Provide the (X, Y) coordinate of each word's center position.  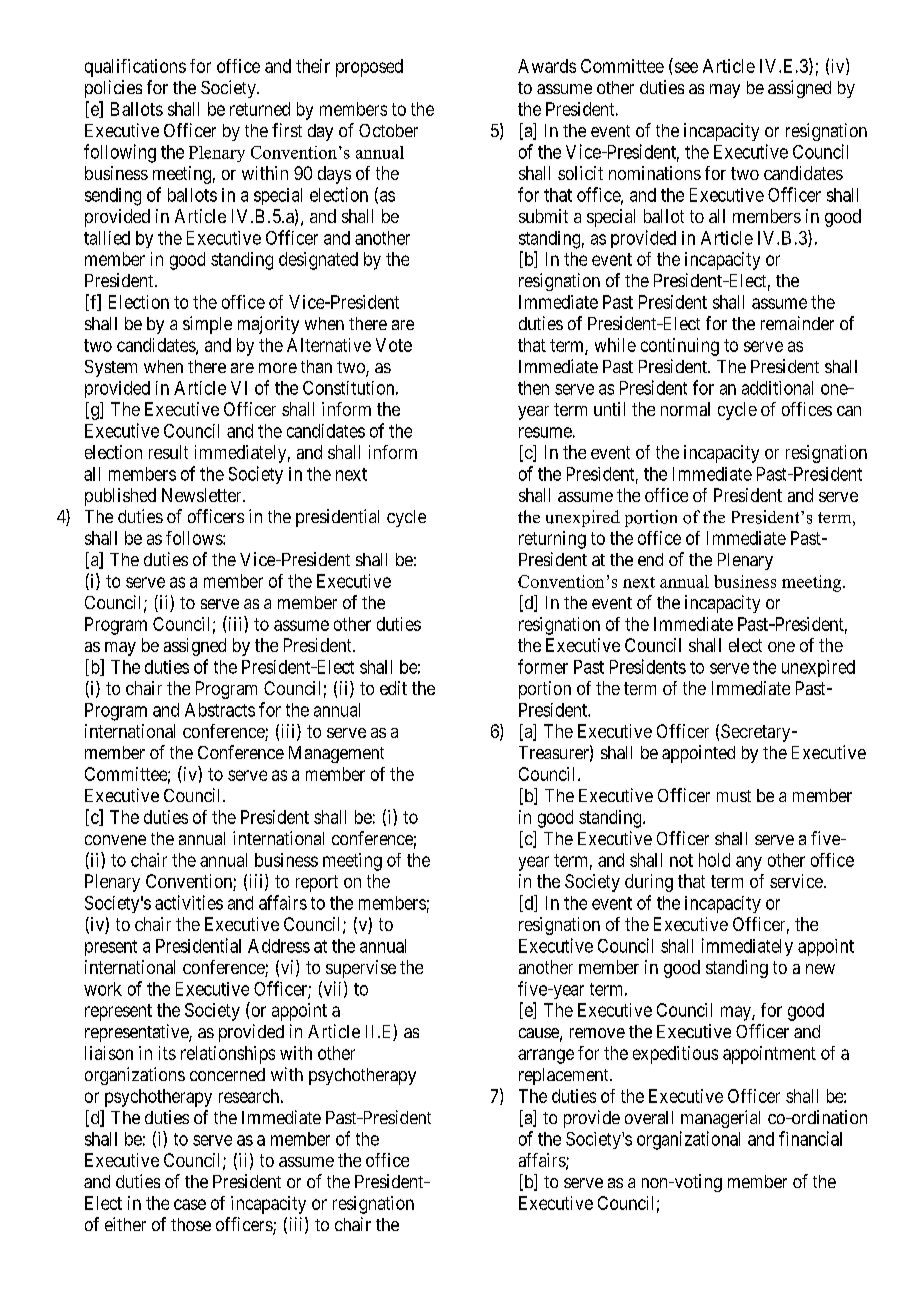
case (190, 1204)
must (734, 796)
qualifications (135, 68)
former (543, 666)
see (686, 67)
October (388, 130)
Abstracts (220, 710)
